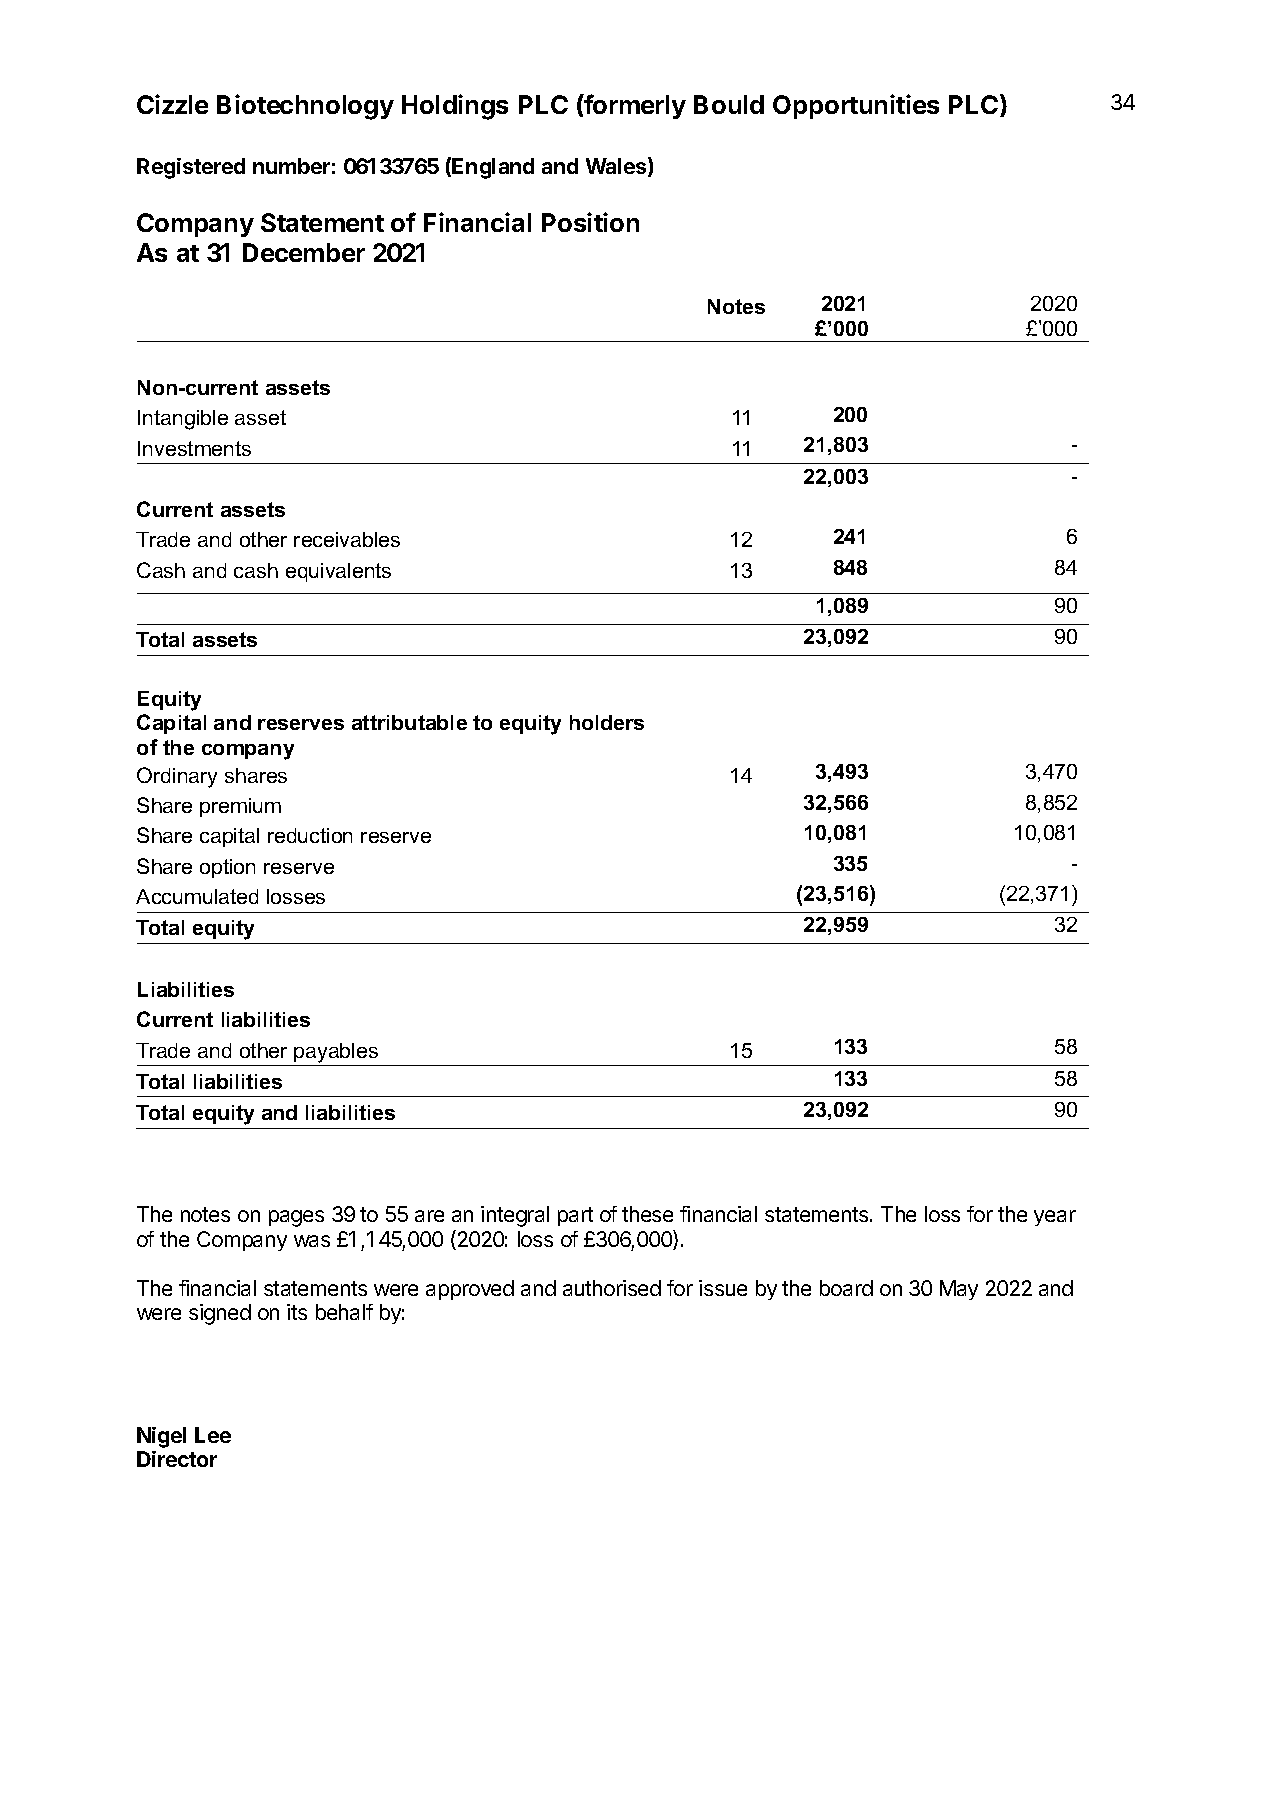 The image size is (1270, 1796). What do you see at coordinates (213, 1435) in the screenshot?
I see `Lee` at bounding box center [213, 1435].
